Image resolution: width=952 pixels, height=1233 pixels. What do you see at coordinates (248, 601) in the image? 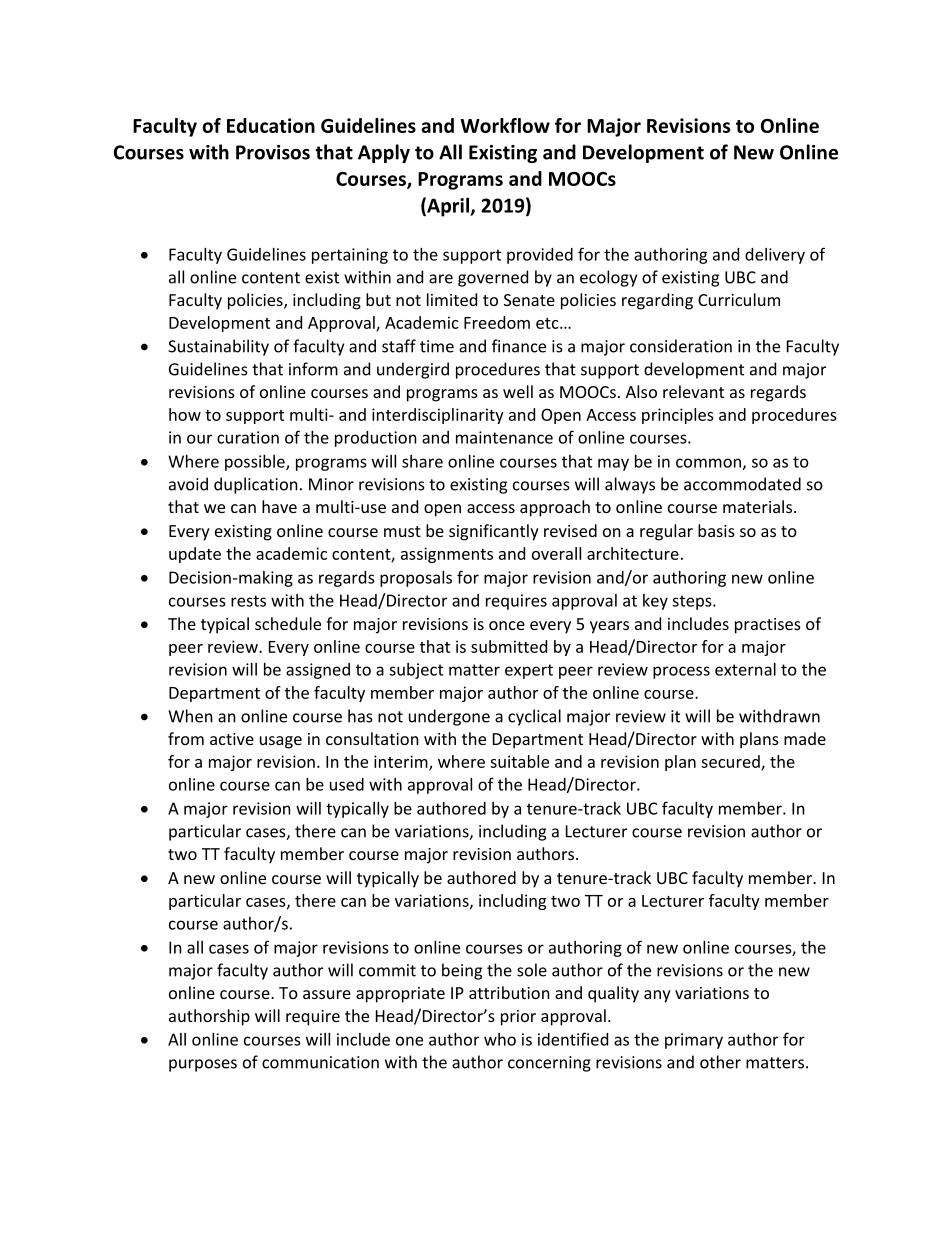
I see `rests` at bounding box center [248, 601].
